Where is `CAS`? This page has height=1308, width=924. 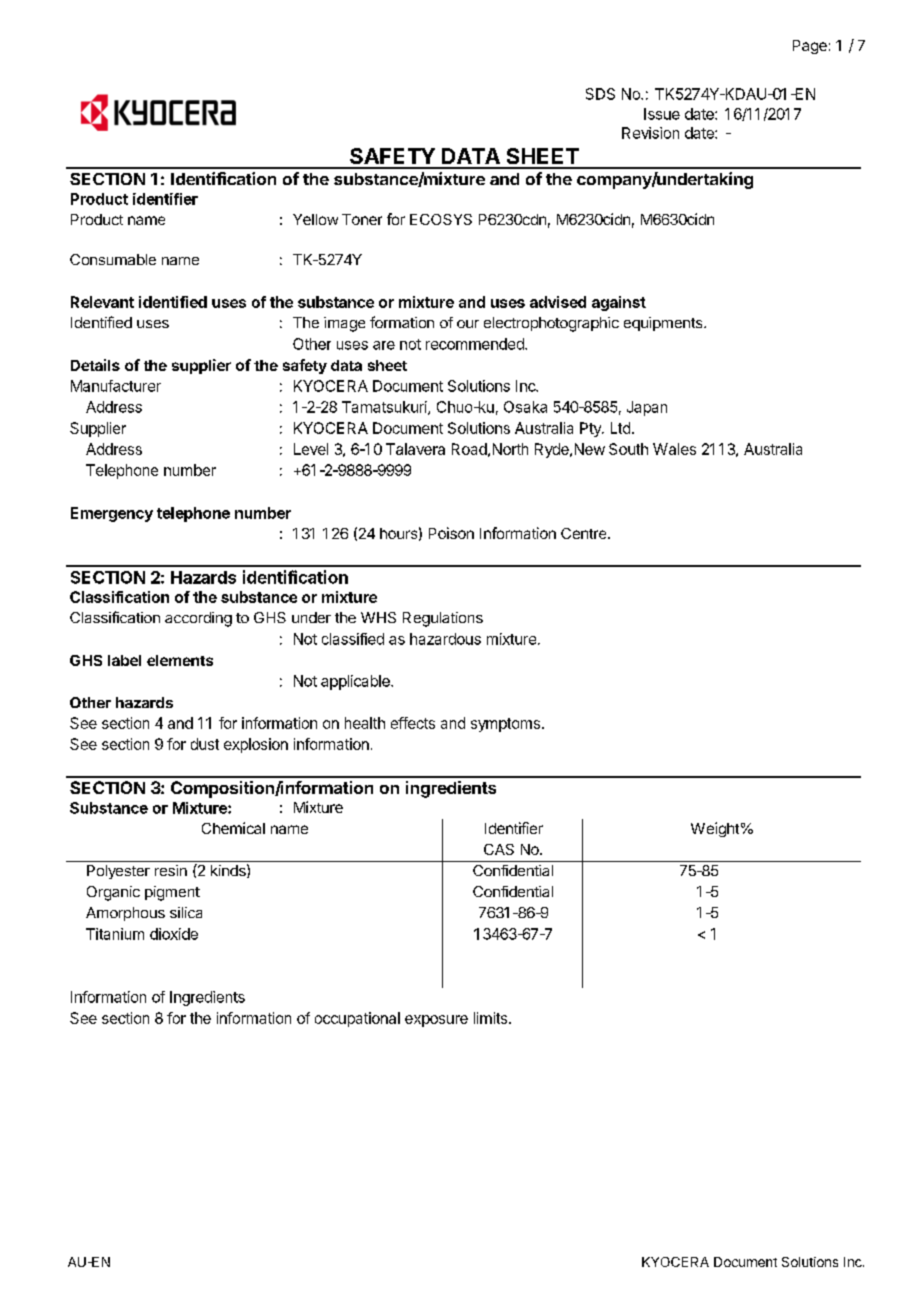
CAS is located at coordinates (499, 849).
